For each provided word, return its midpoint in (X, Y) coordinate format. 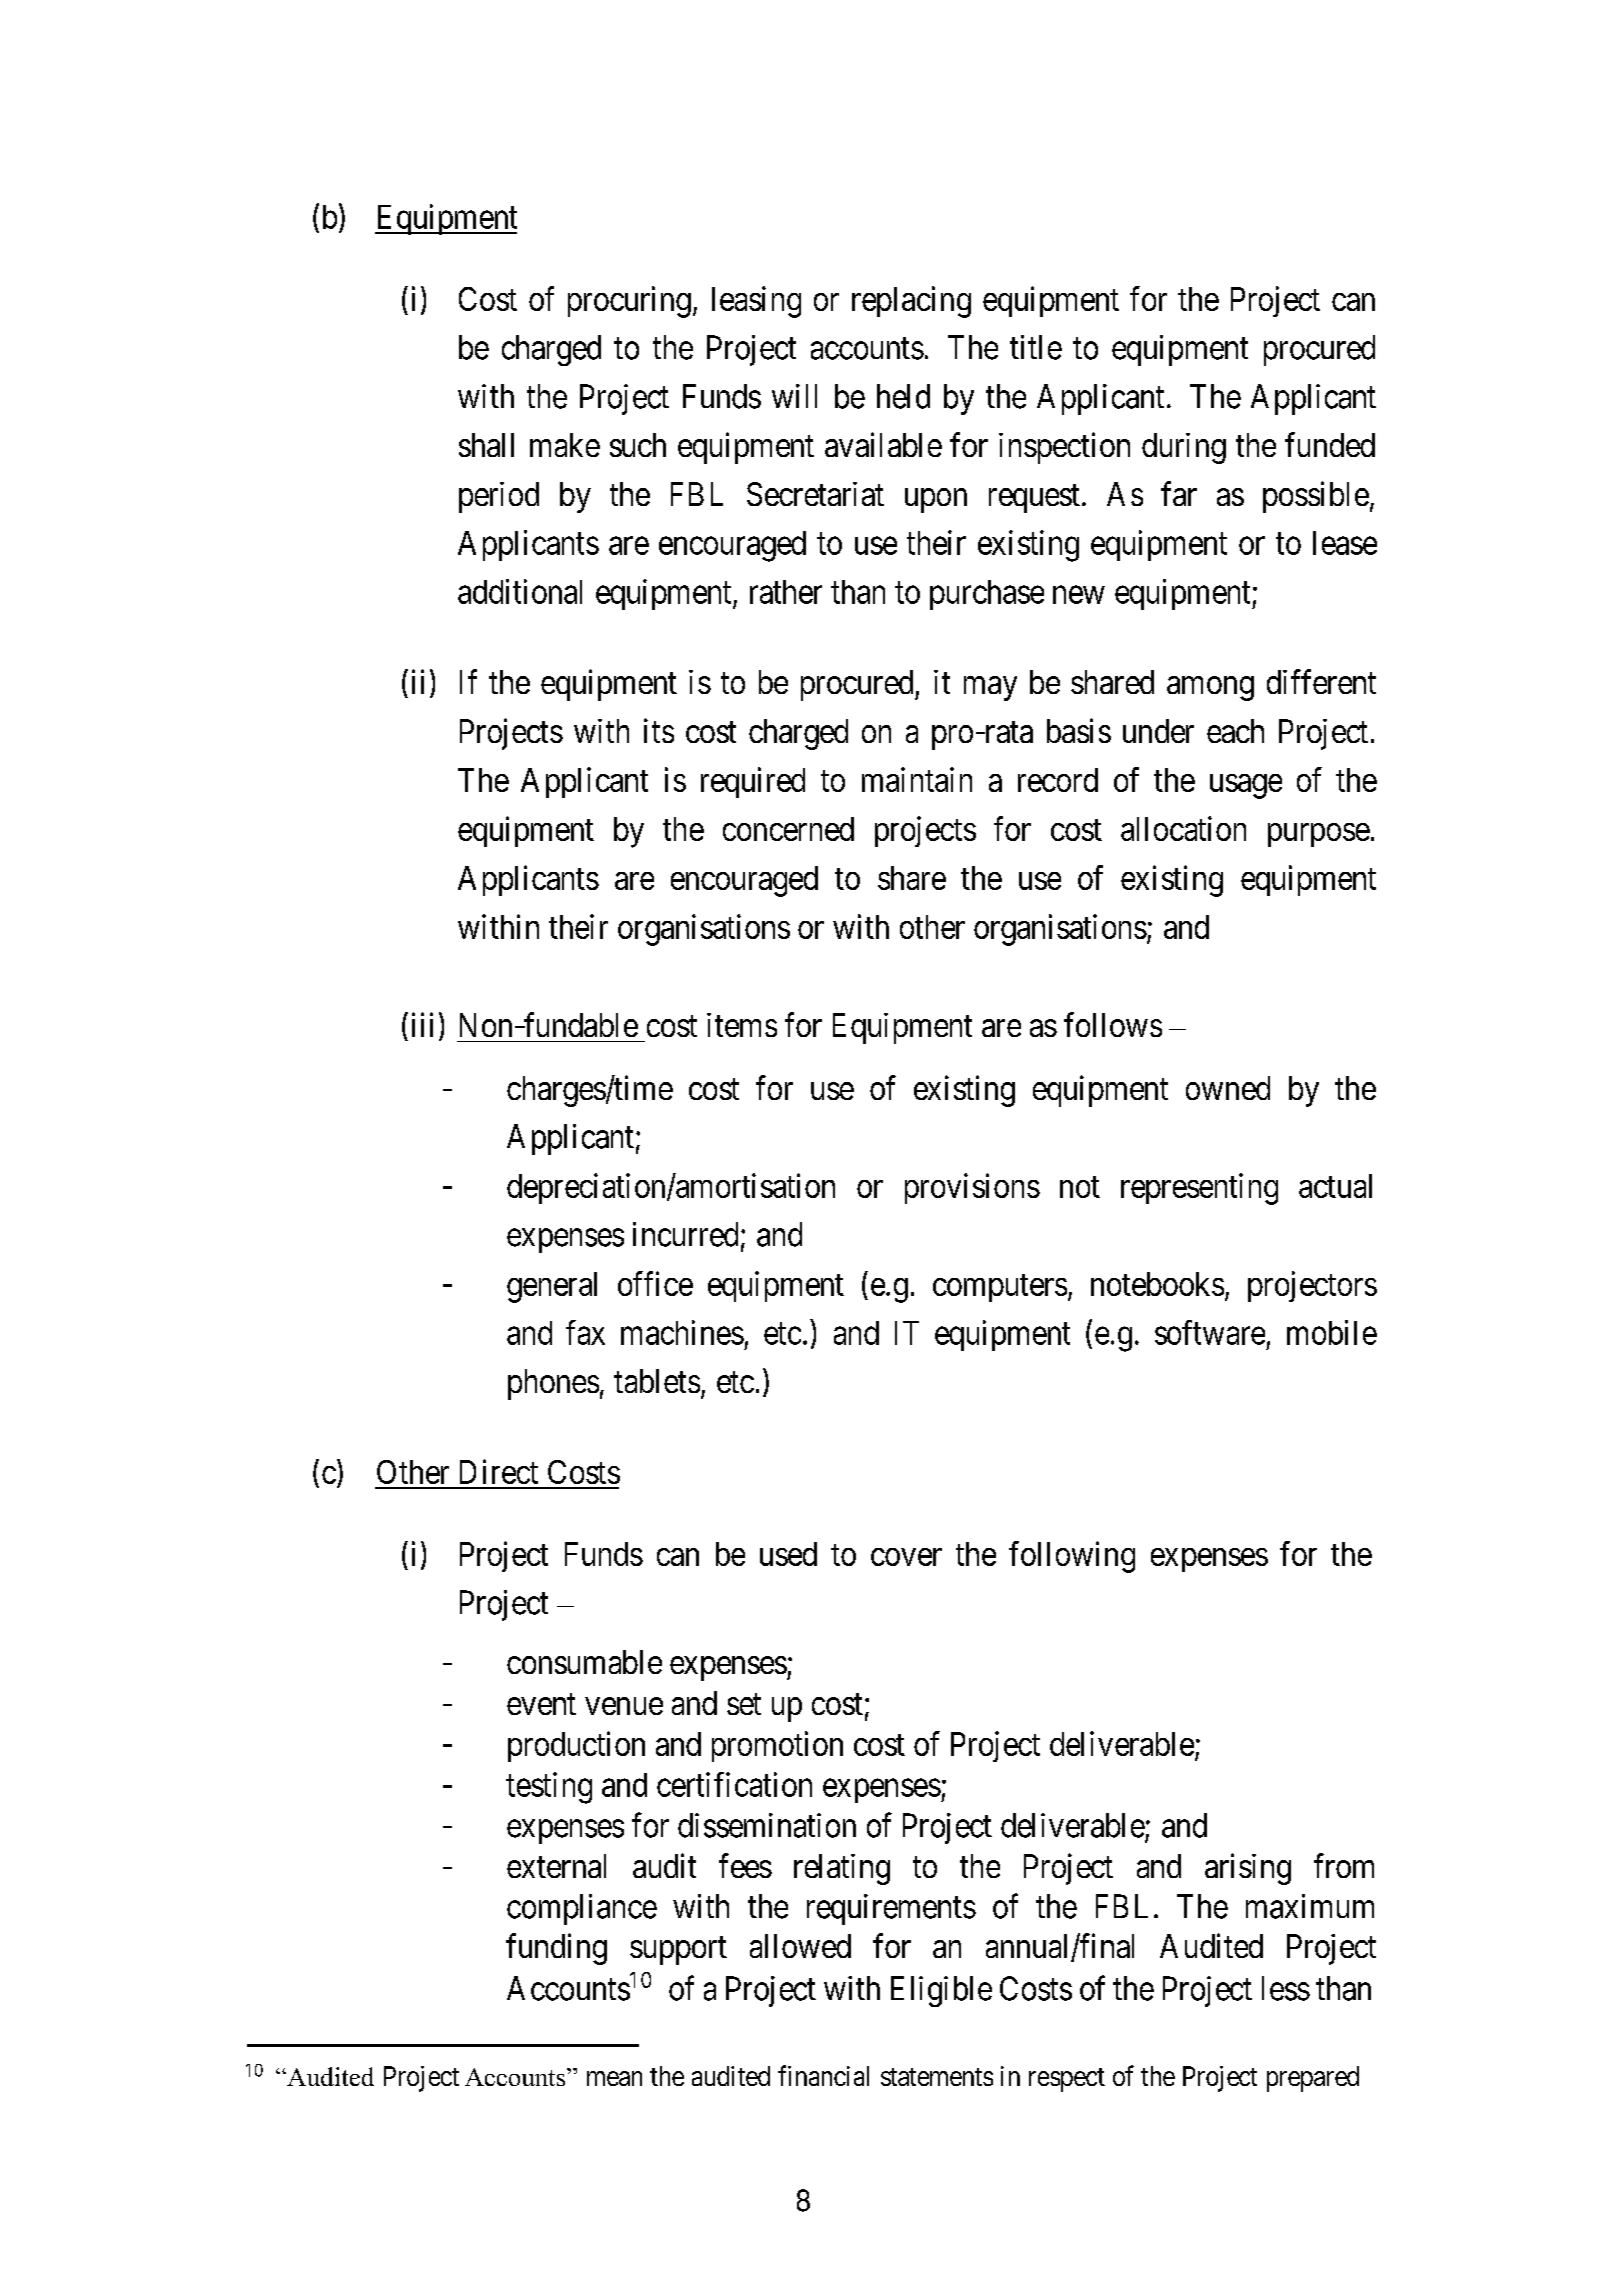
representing (1199, 1189)
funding (556, 1949)
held (903, 396)
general (552, 1287)
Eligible (941, 1991)
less (1286, 1988)
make (565, 445)
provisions (972, 1188)
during (1184, 448)
